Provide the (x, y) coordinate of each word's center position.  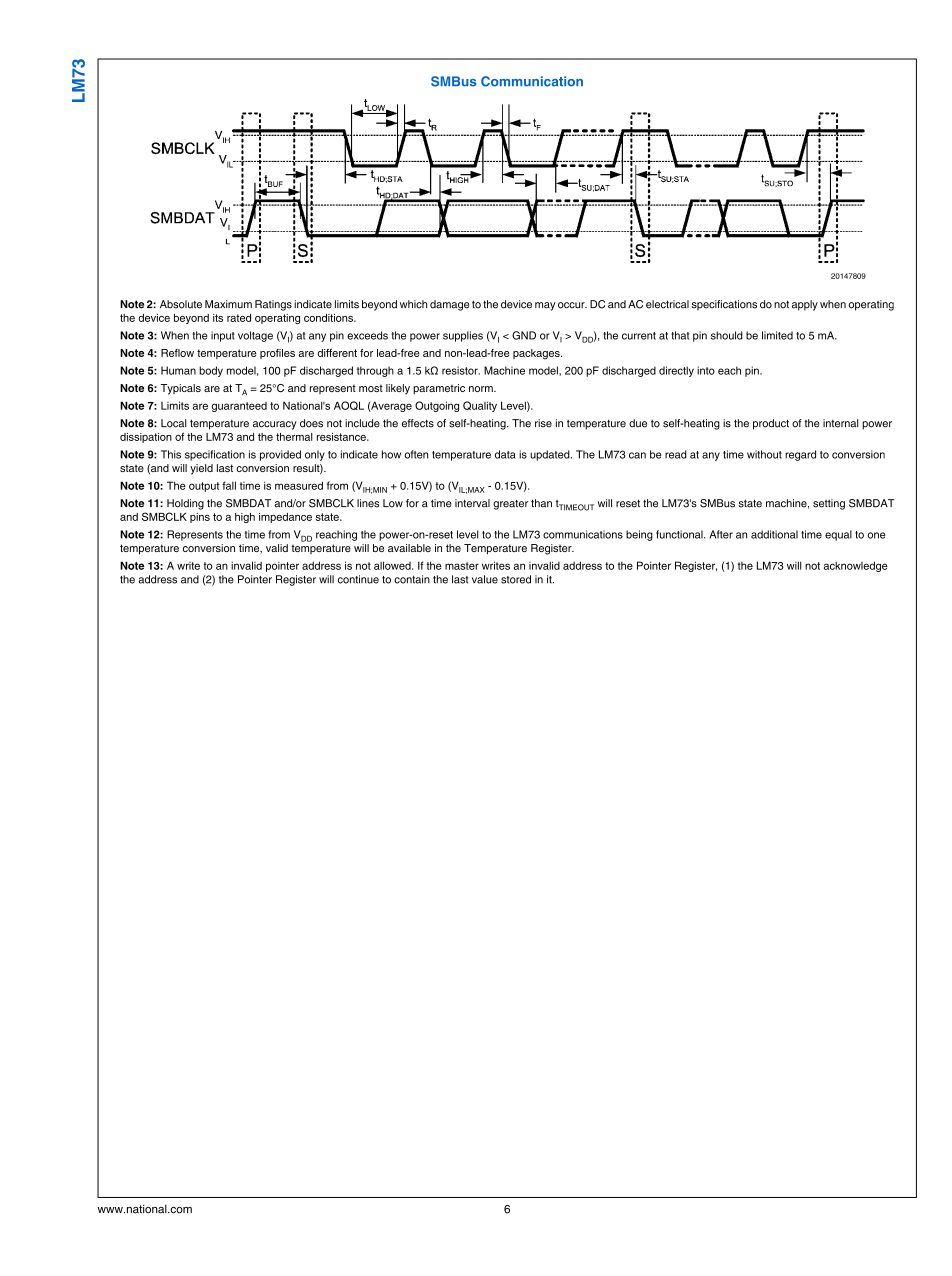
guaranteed (239, 407)
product (771, 424)
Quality (480, 406)
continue (358, 579)
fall (229, 485)
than (541, 503)
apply (805, 305)
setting (829, 504)
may (545, 306)
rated (239, 318)
